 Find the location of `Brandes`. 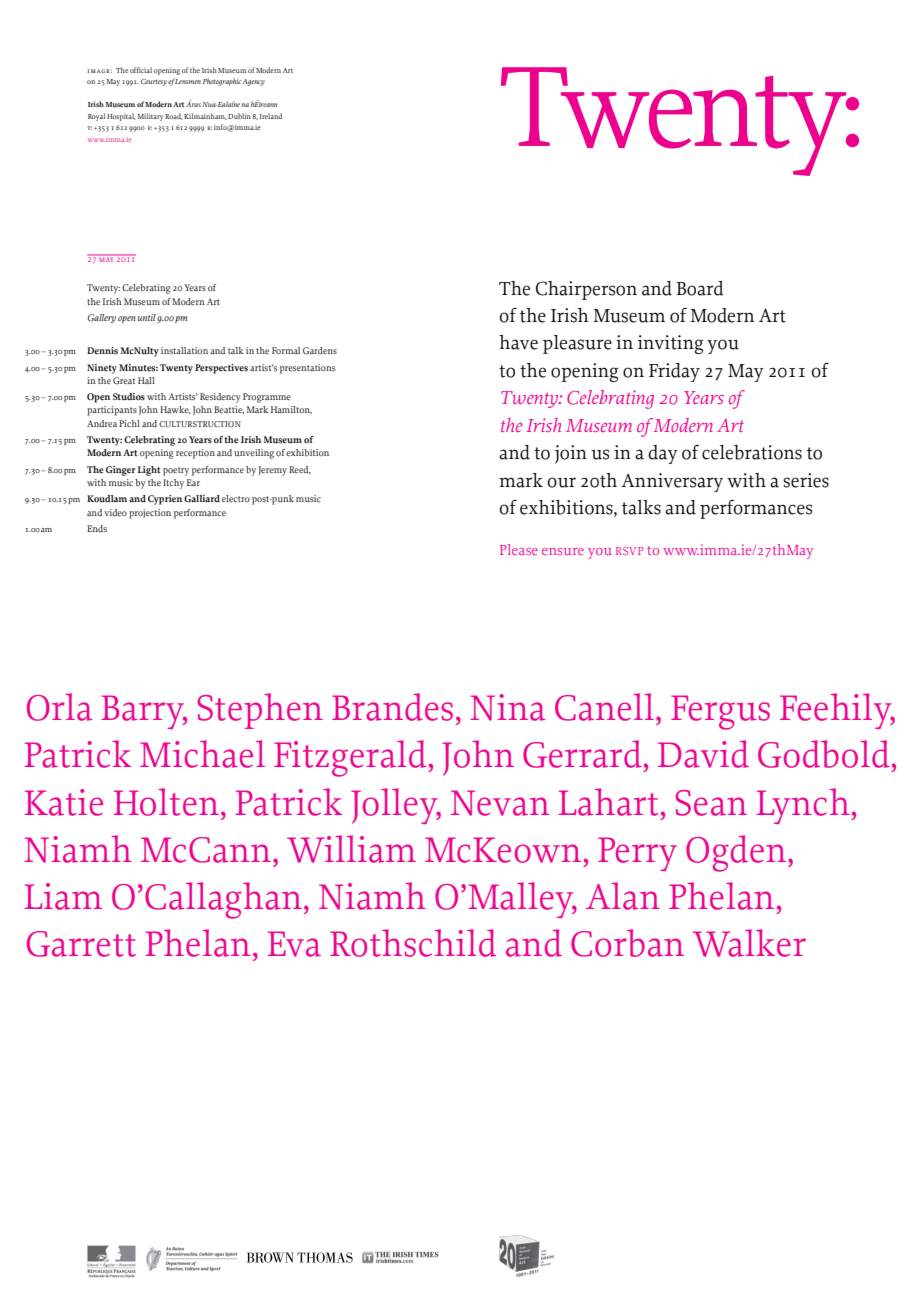

Brandes is located at coordinates (392, 707).
